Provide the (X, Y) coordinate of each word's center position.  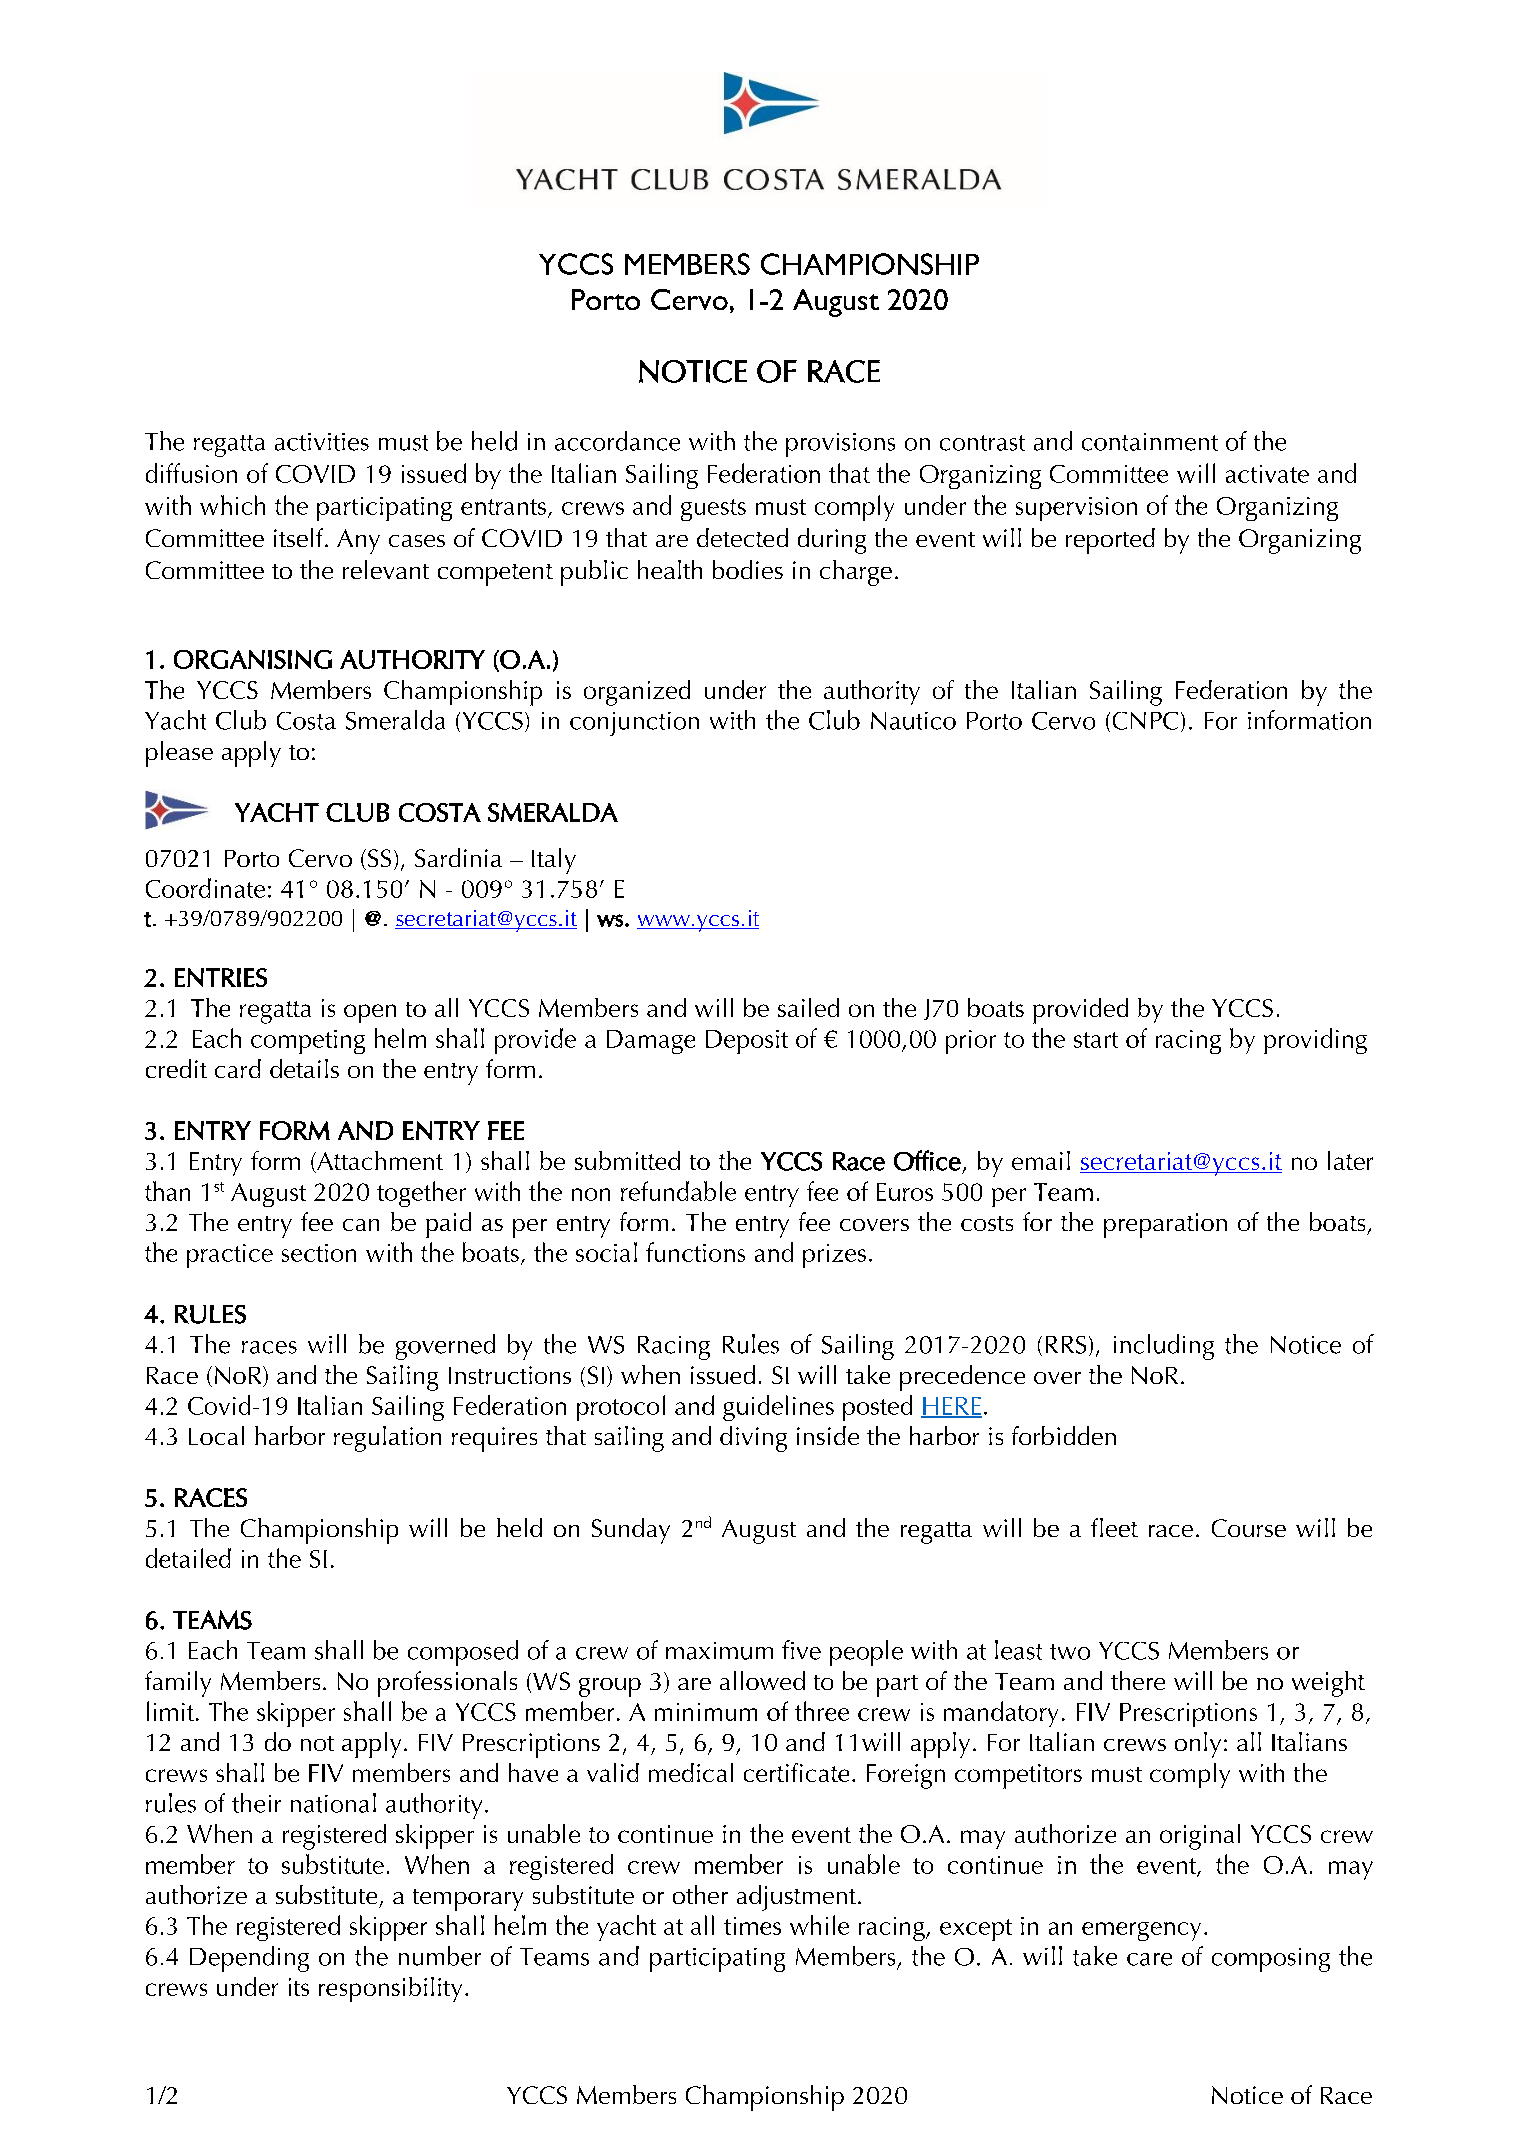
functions (695, 1252)
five (801, 1650)
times (752, 1926)
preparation (1165, 1225)
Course (1249, 1528)
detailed (188, 1558)
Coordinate (205, 888)
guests (713, 510)
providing (1315, 1041)
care (1149, 1959)
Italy (554, 861)
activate (1267, 474)
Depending (249, 1959)
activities (322, 442)
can (361, 1225)
